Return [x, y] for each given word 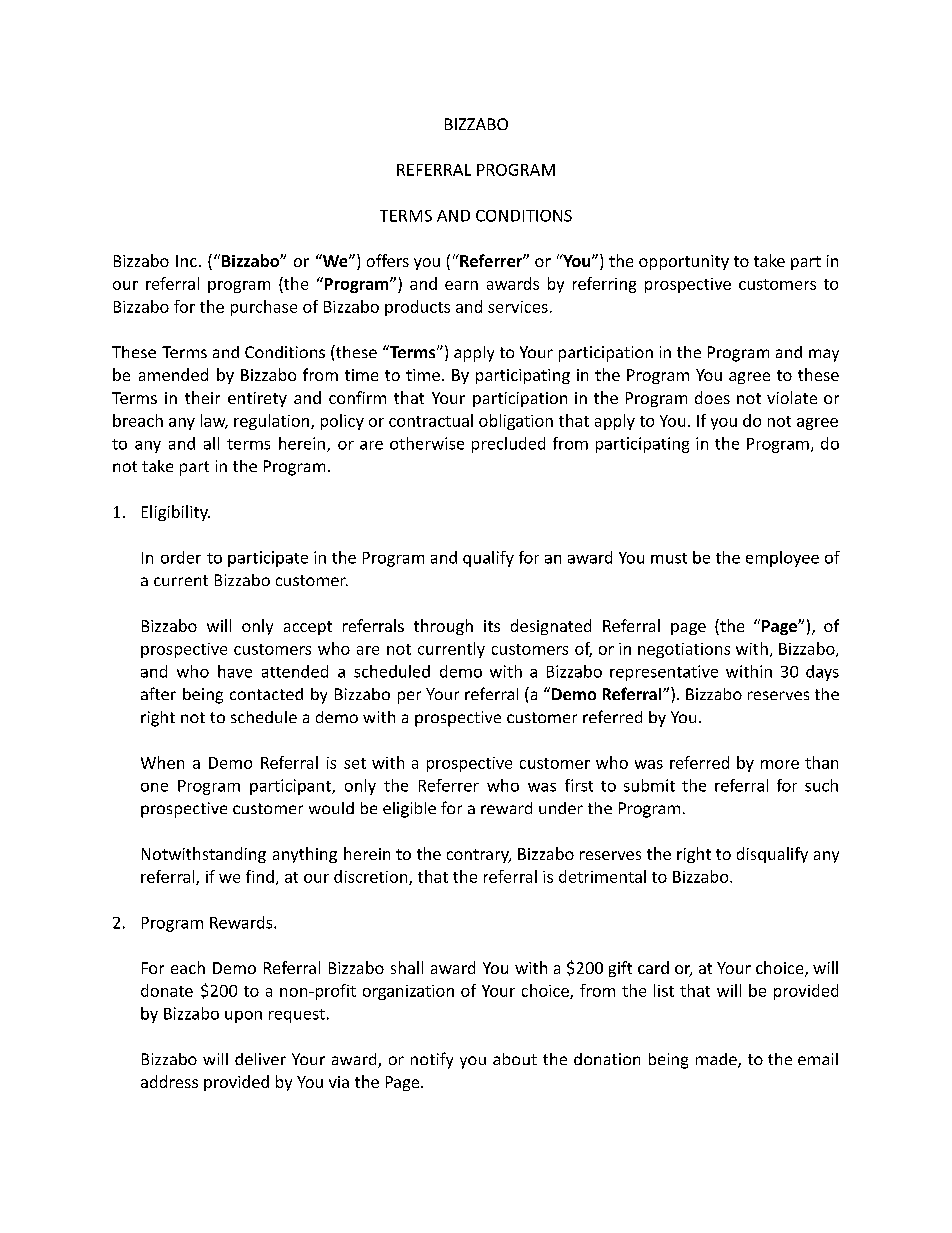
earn [461, 285]
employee [782, 559]
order [181, 557]
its [492, 626]
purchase [264, 308]
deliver [260, 1059]
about [515, 1059]
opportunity [684, 262]
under [561, 808]
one [154, 787]
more [780, 764]
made [717, 1060]
